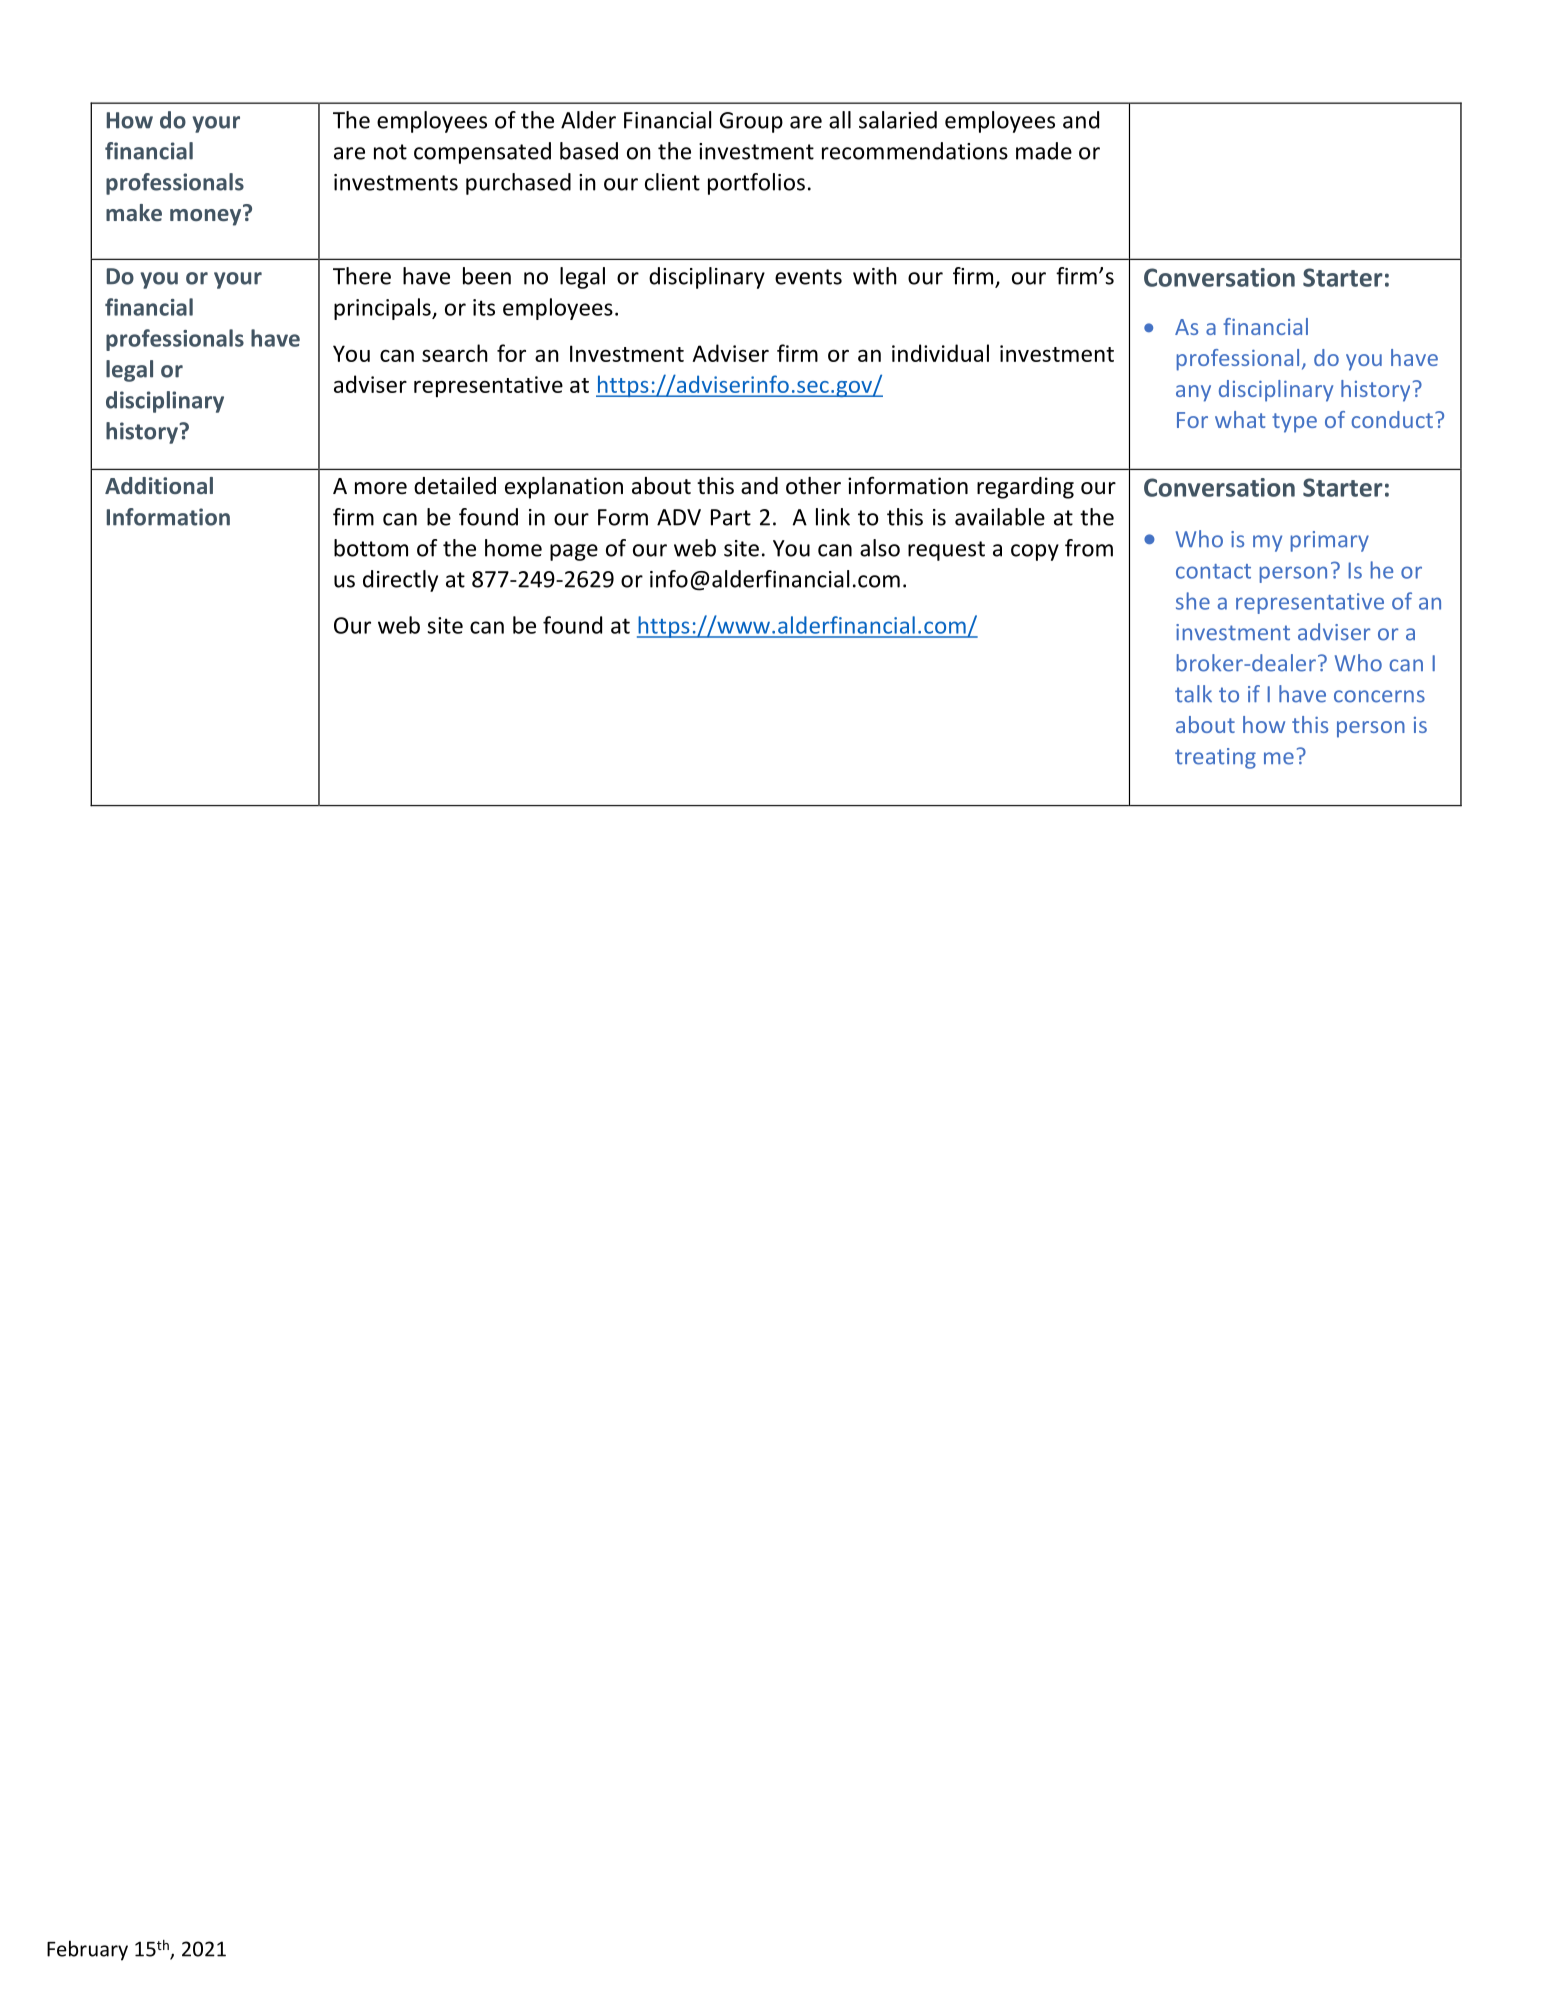  What do you see at coordinates (1215, 758) in the page?
I see `treating` at bounding box center [1215, 758].
